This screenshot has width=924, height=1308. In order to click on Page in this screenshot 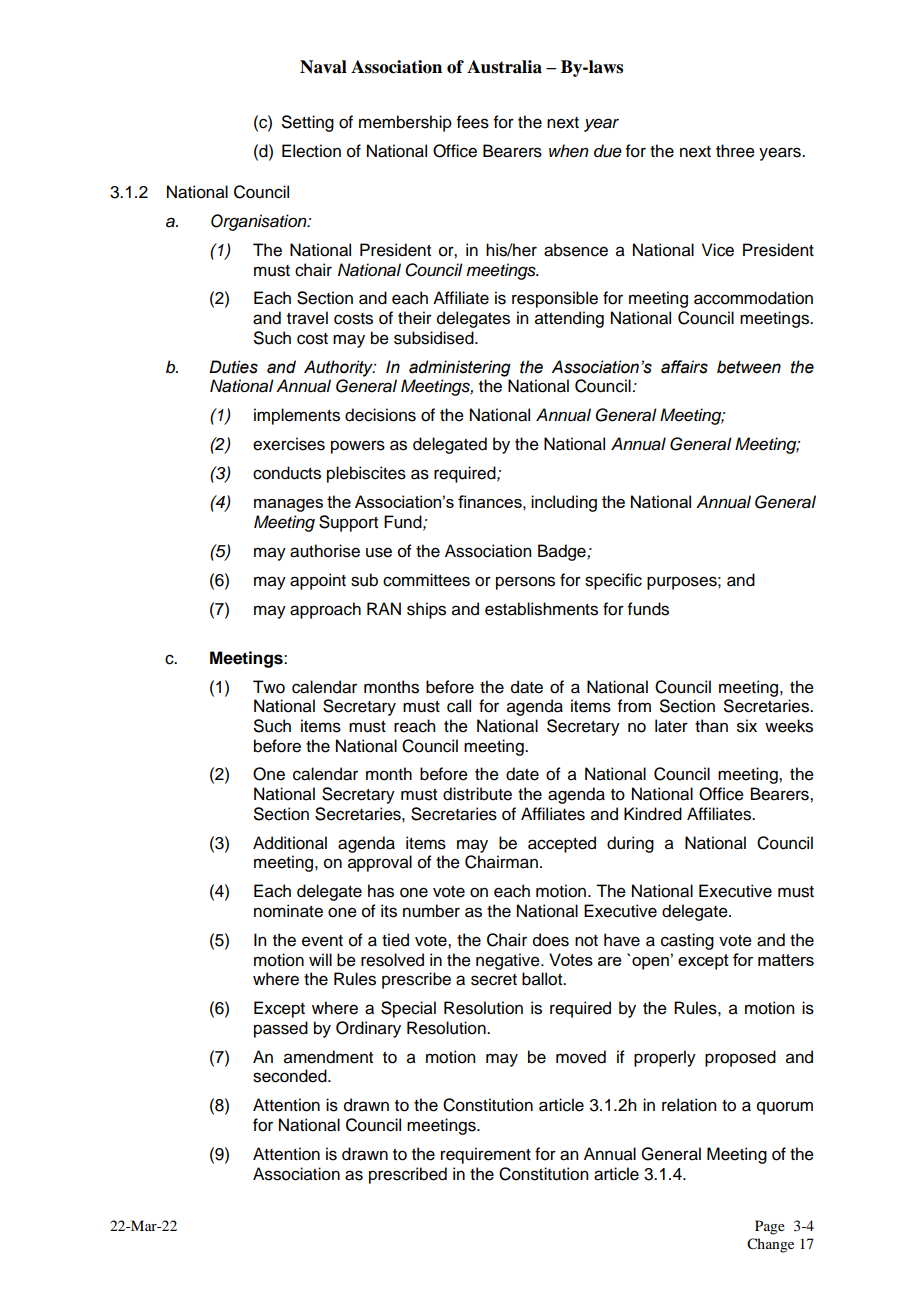, I will do `click(770, 1227)`.
